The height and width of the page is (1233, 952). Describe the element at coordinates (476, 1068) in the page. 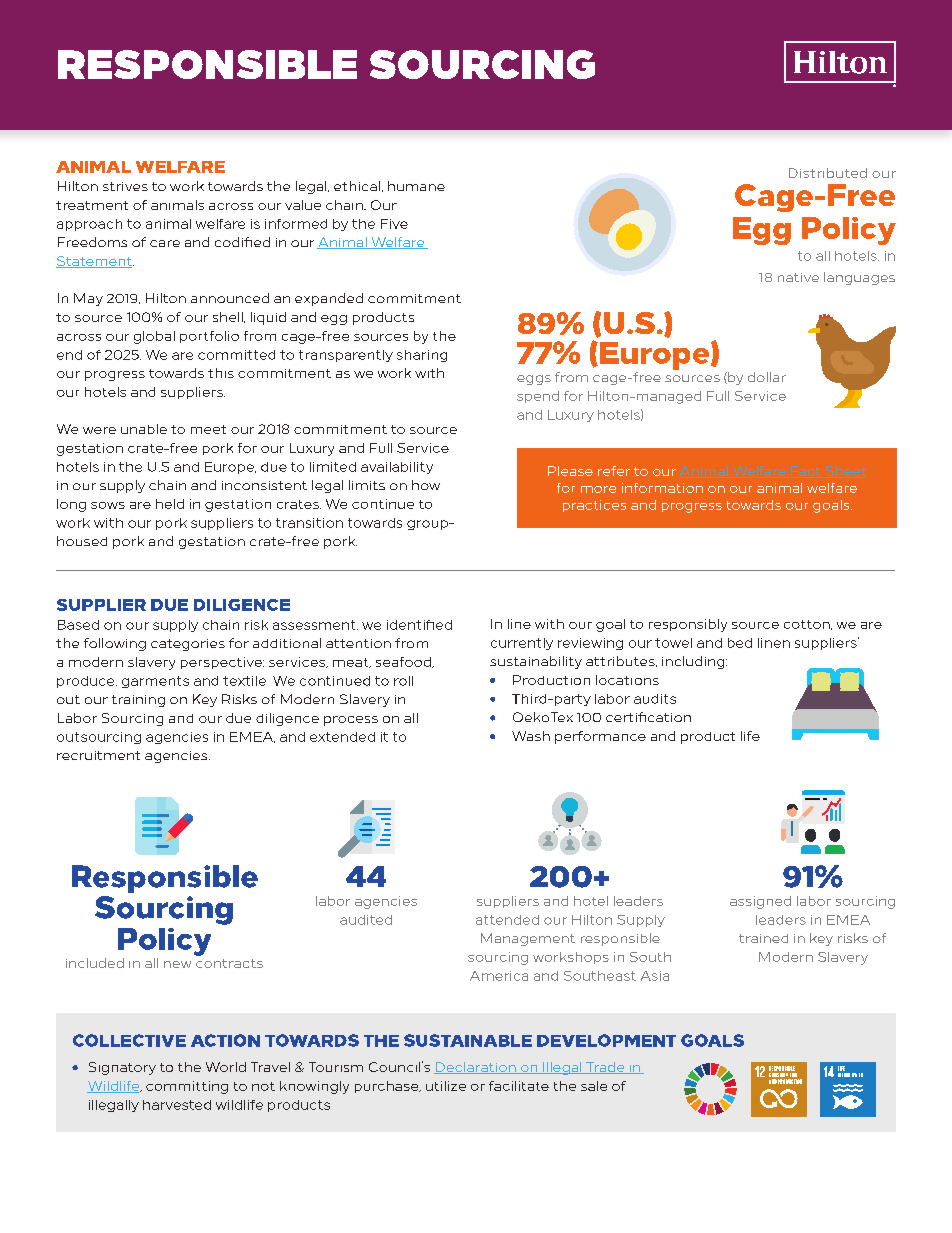

I see `Declaration` at that location.
